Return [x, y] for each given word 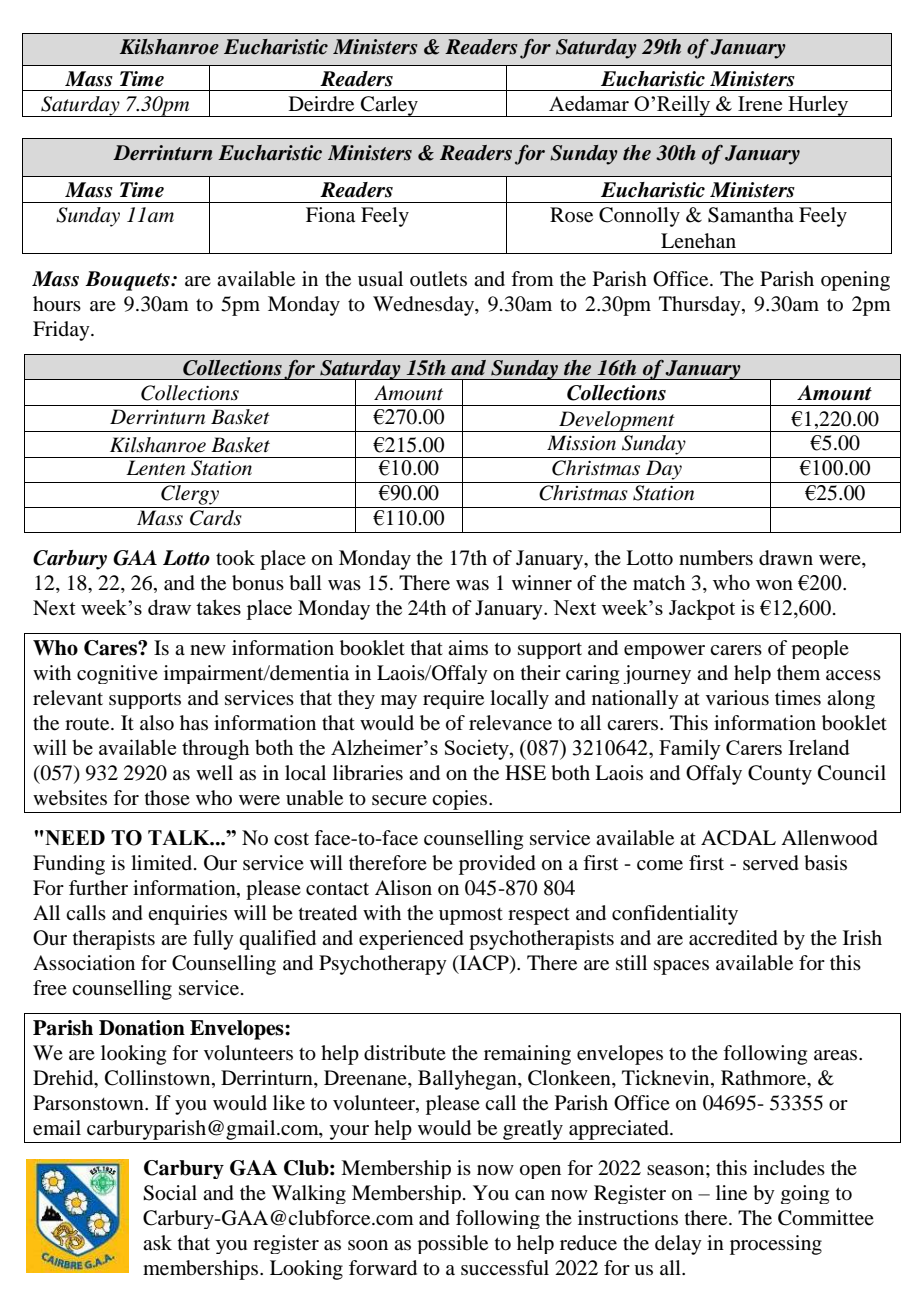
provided [497, 865]
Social [170, 1193]
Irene [760, 103]
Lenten [155, 468]
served [771, 863]
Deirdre [321, 104]
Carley [389, 106]
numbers [716, 558]
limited [163, 863]
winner [542, 583]
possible [452, 1244]
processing [776, 1245]
